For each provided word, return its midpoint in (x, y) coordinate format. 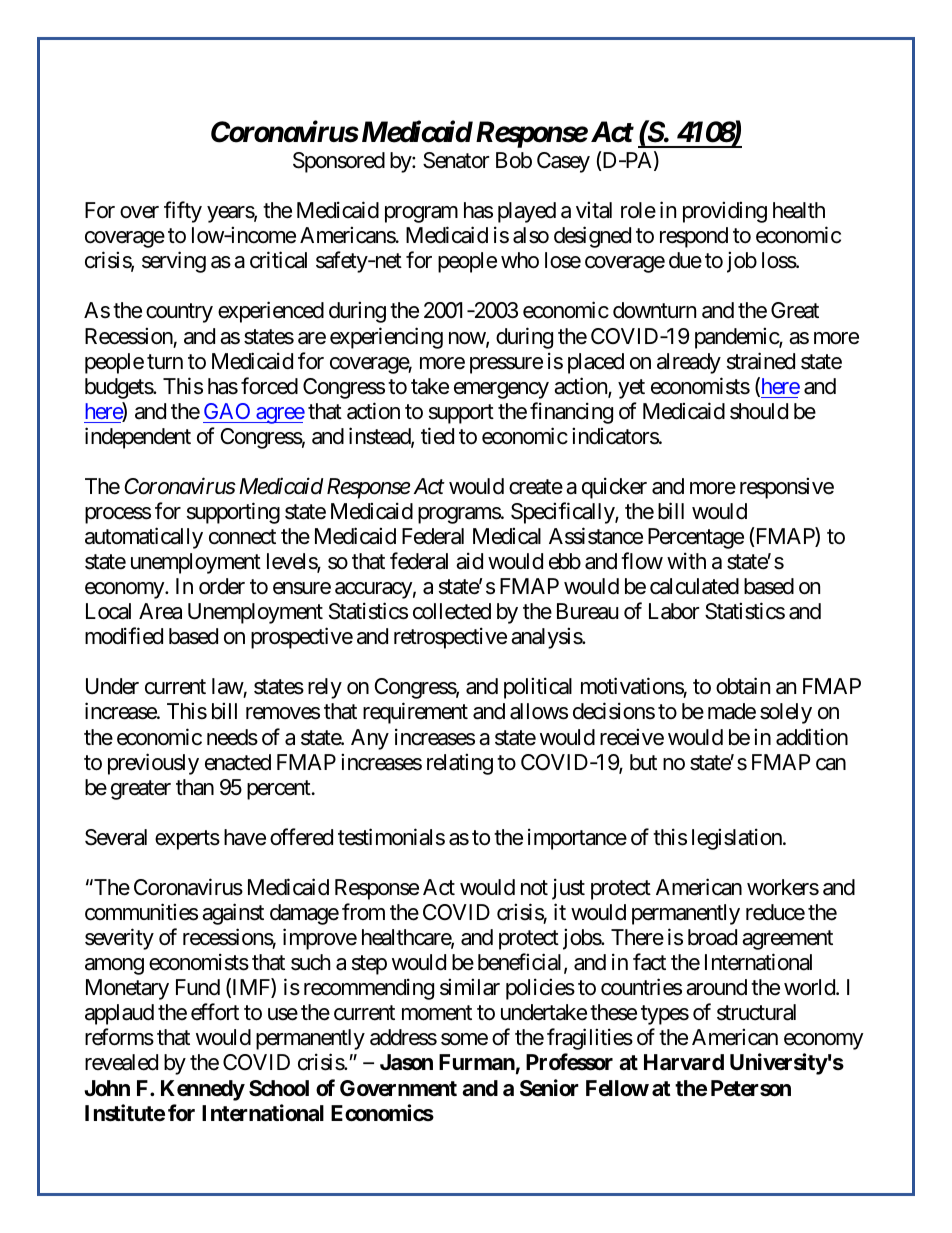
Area (160, 611)
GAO (227, 411)
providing (725, 212)
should (759, 411)
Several (116, 837)
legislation (738, 839)
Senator (456, 160)
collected (452, 611)
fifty (183, 212)
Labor (674, 611)
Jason (406, 1062)
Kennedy (203, 1090)
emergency (501, 390)
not (534, 888)
